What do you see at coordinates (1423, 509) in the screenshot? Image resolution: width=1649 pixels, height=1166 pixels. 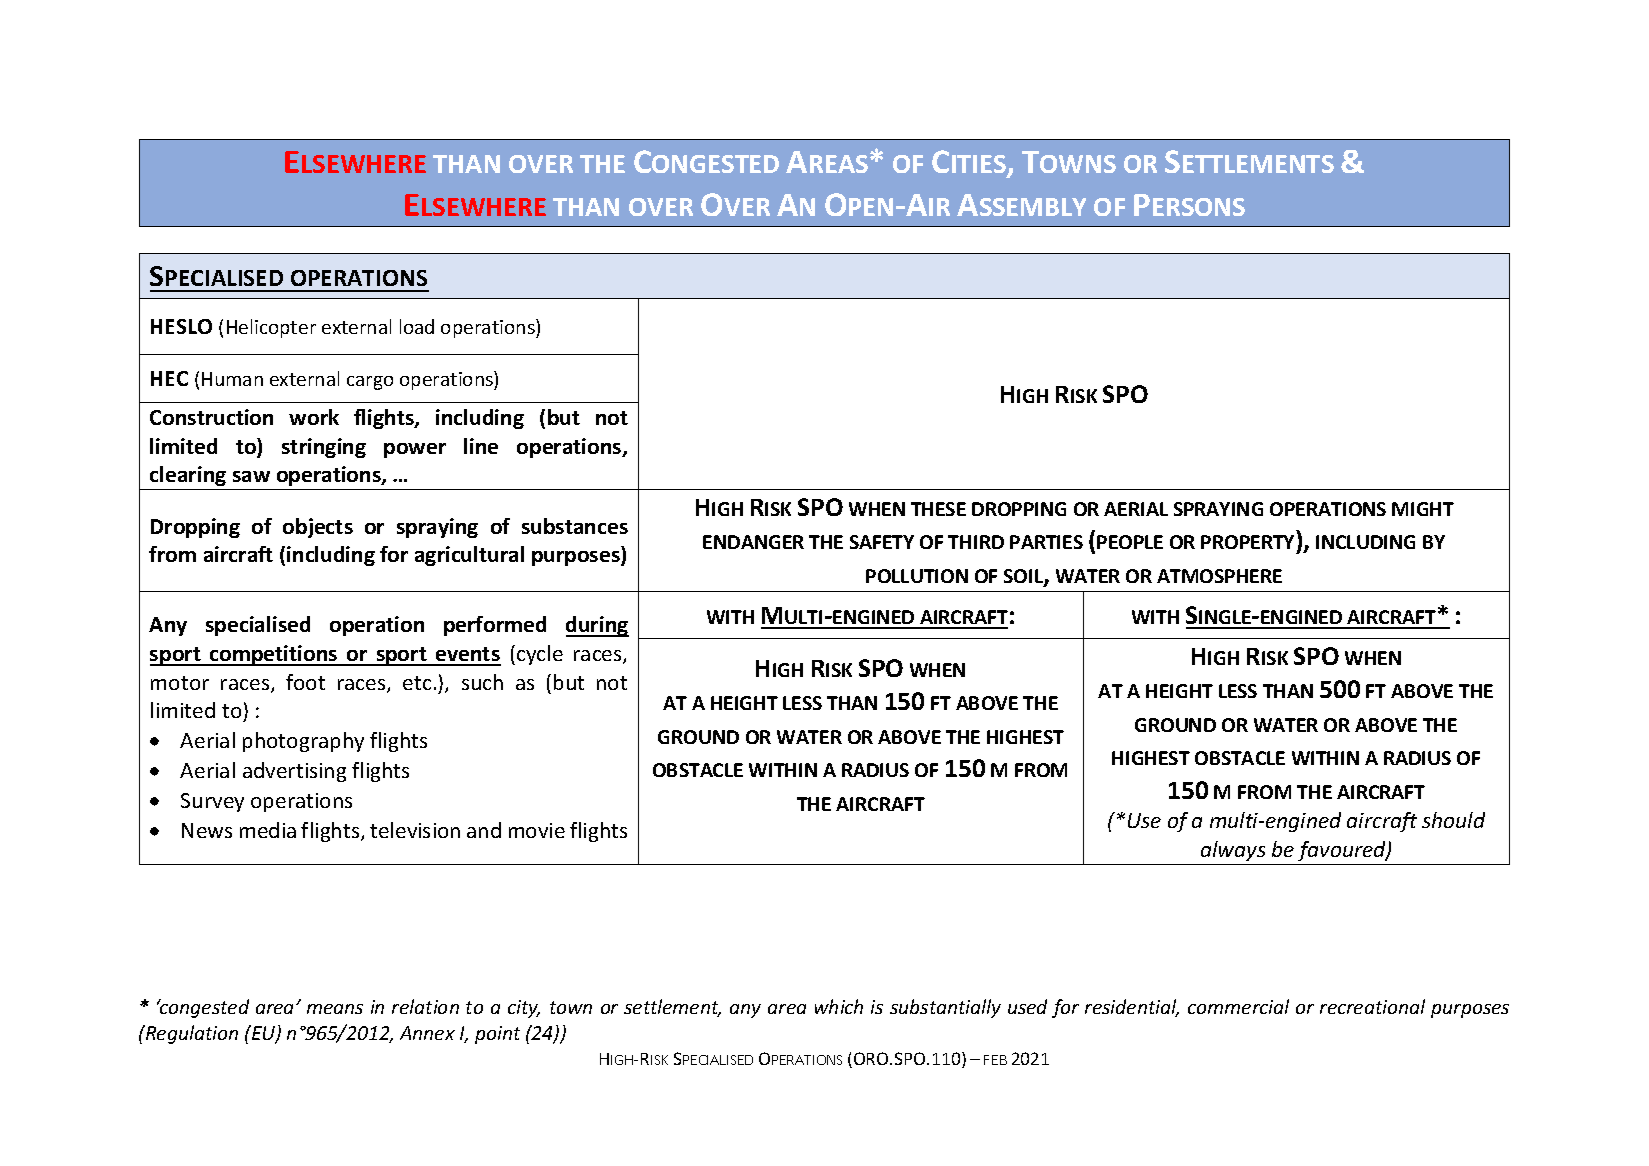 I see `MIGHT` at bounding box center [1423, 509].
